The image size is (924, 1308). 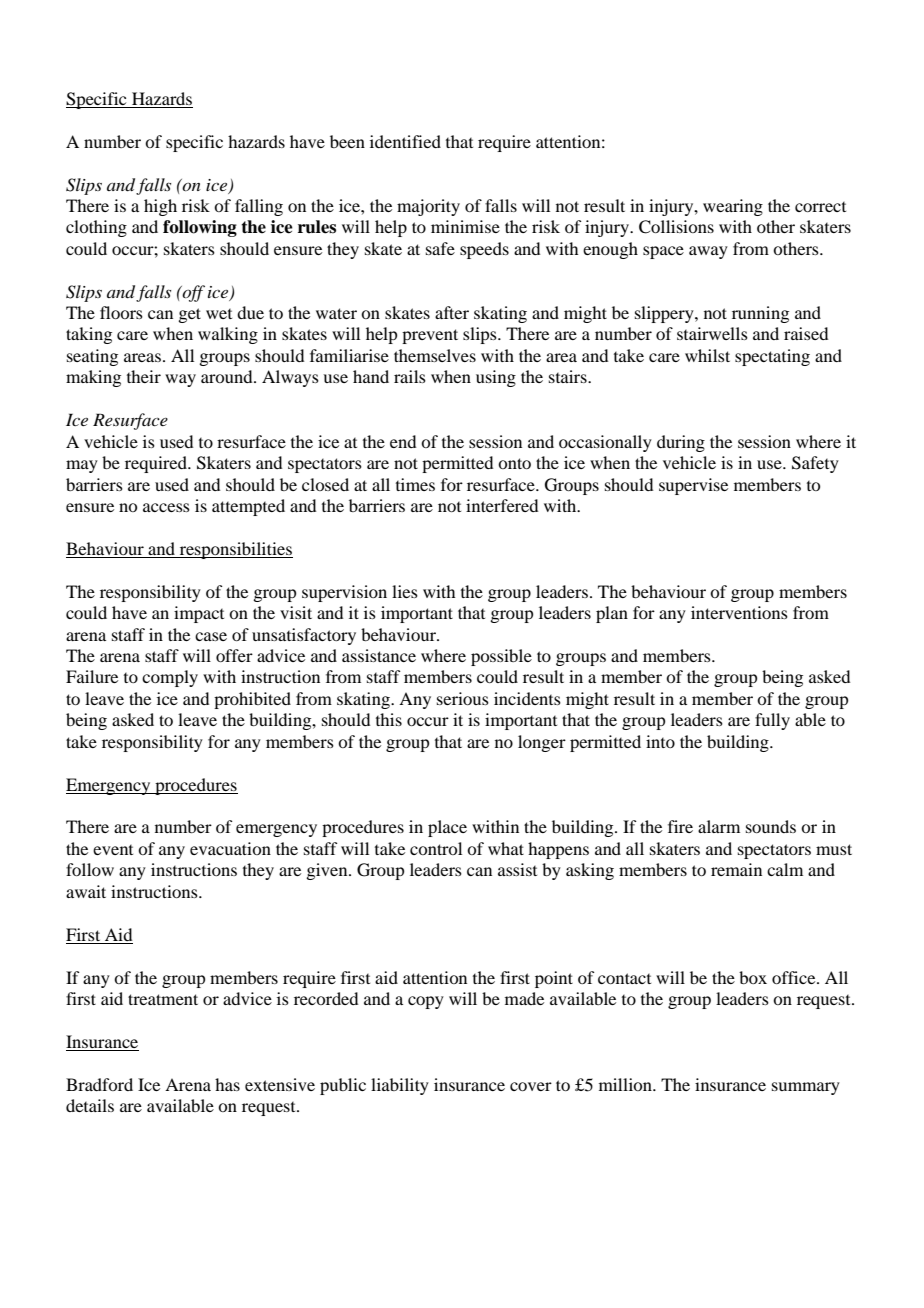 What do you see at coordinates (772, 357) in the screenshot?
I see `spectating` at bounding box center [772, 357].
